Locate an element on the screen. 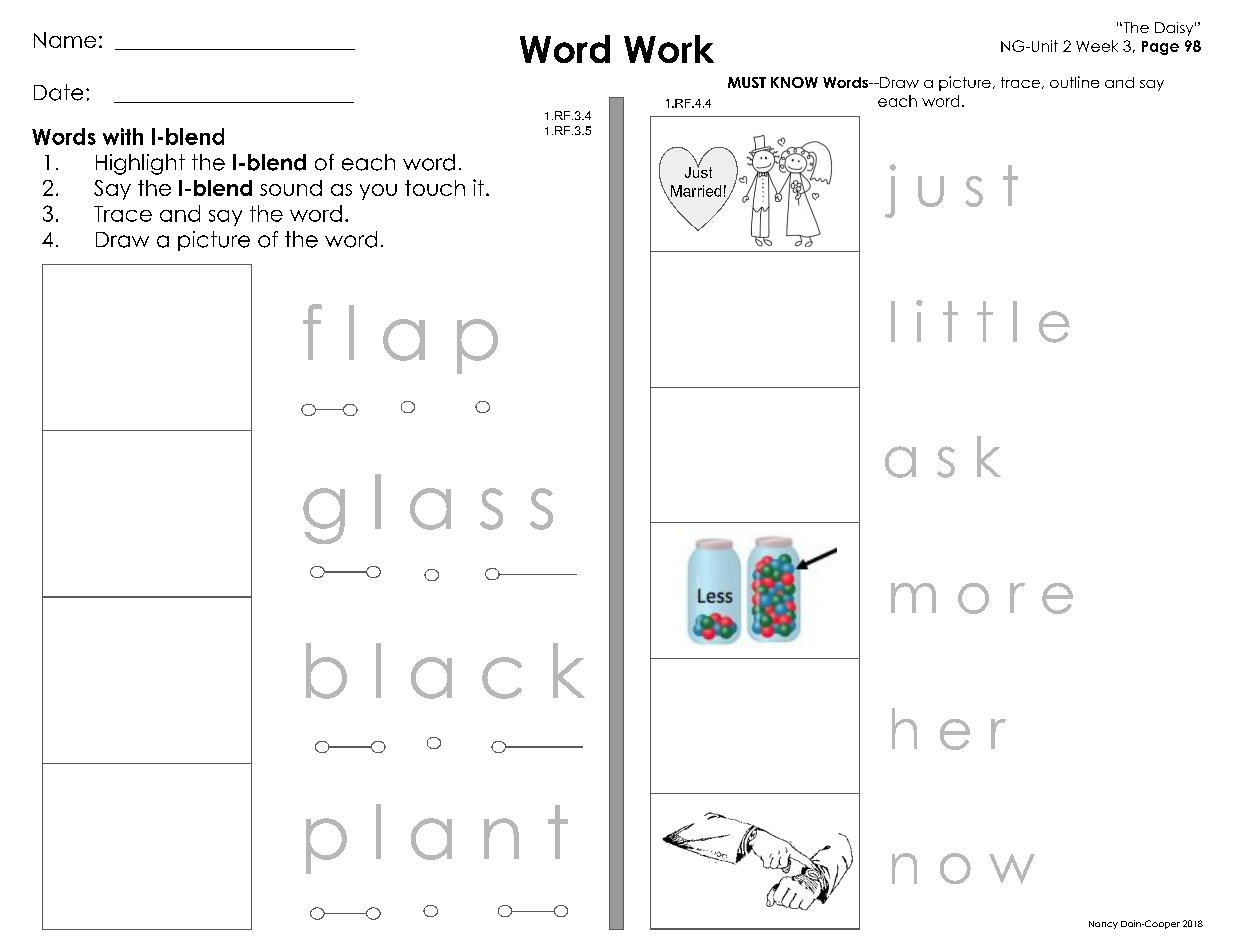 The height and width of the screenshot is (952, 1233). you is located at coordinates (378, 192).
